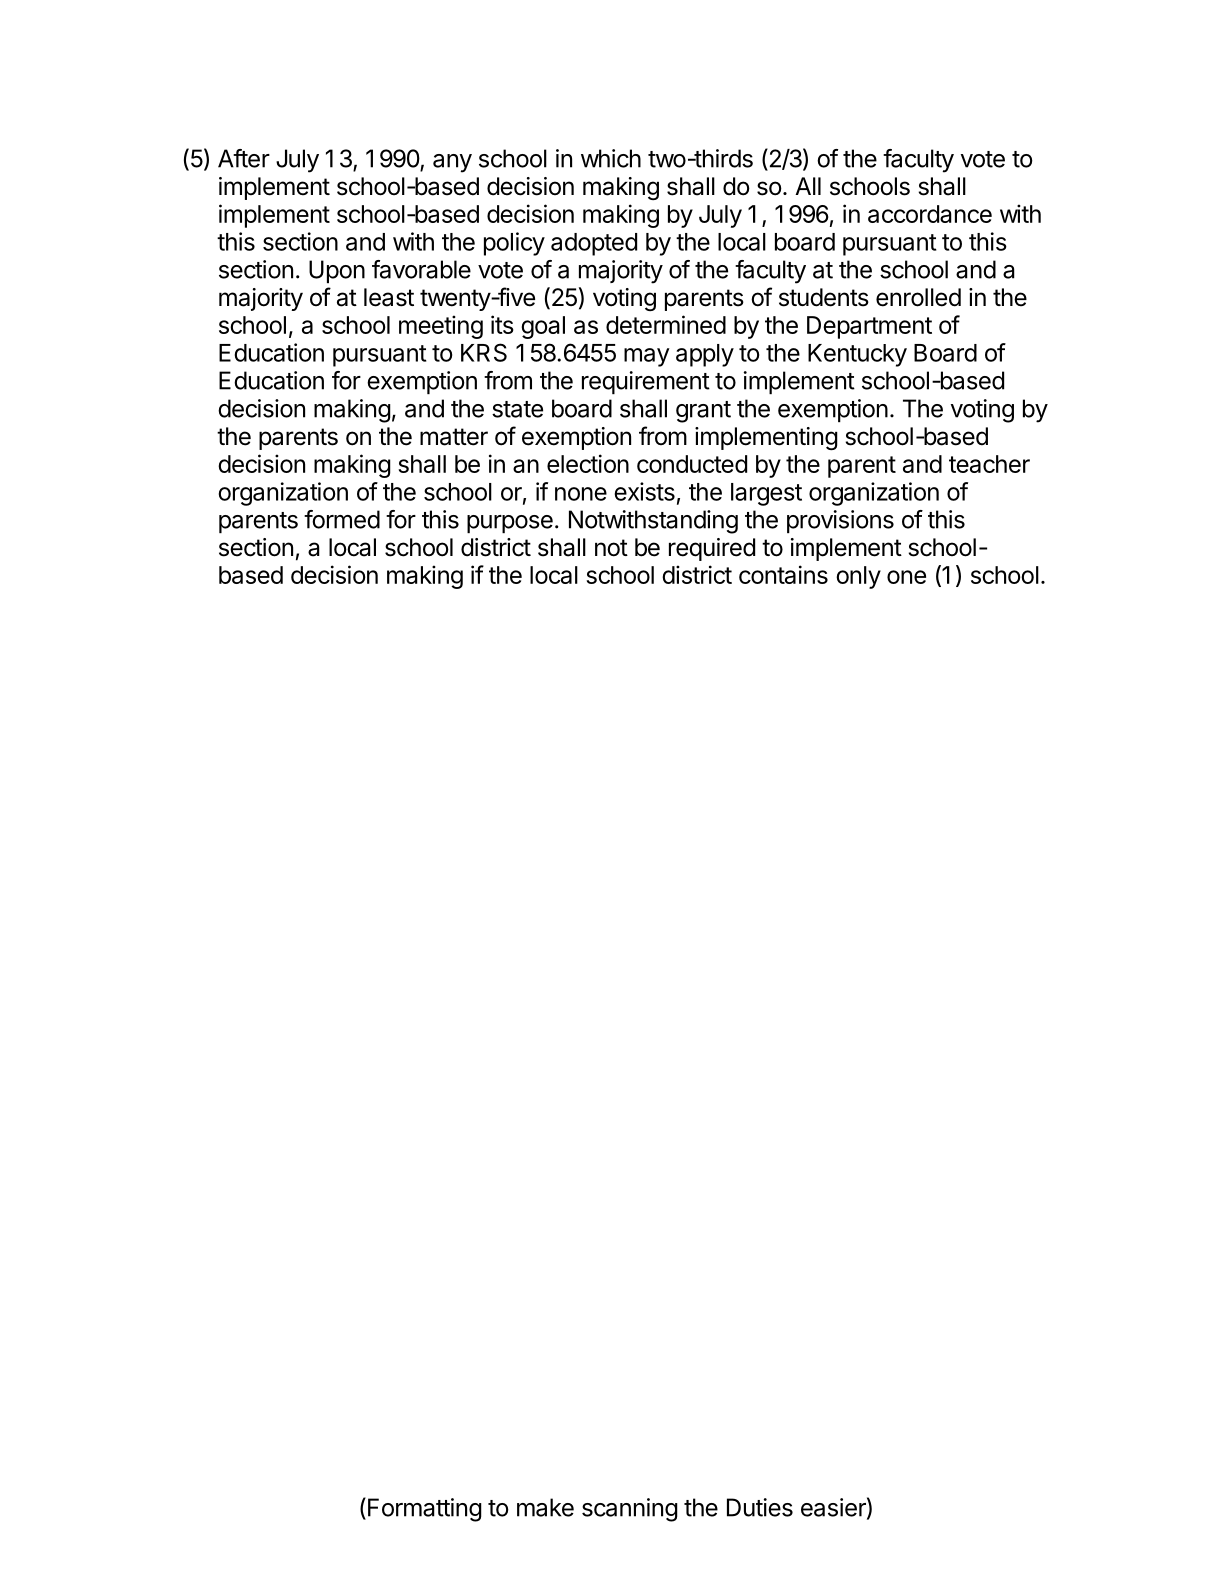 The width and height of the document is (1232, 1594). Describe the element at coordinates (425, 1510) in the document. I see `Formatting` at that location.
